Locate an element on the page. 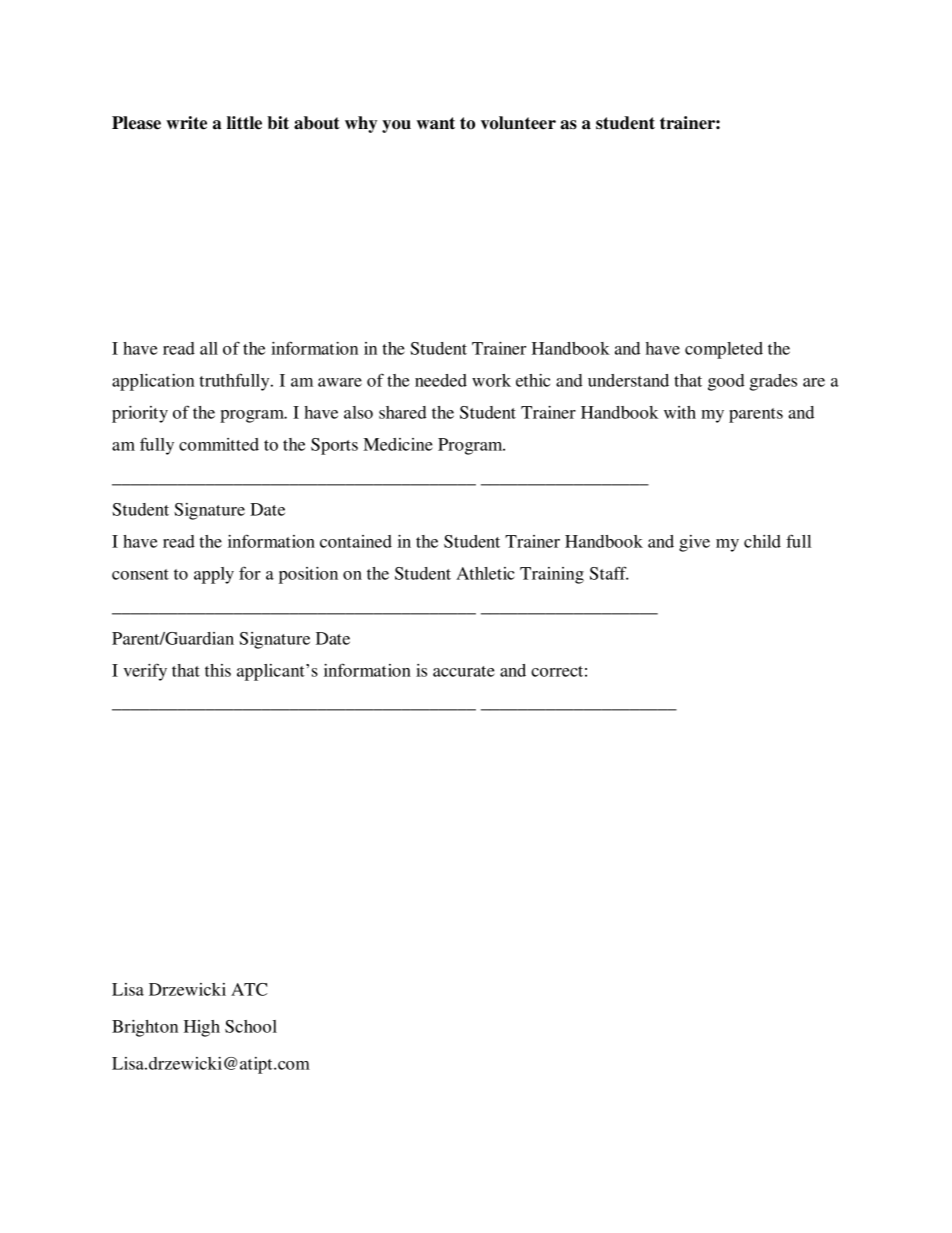 The width and height of the document is (952, 1233). High is located at coordinates (202, 1028).
